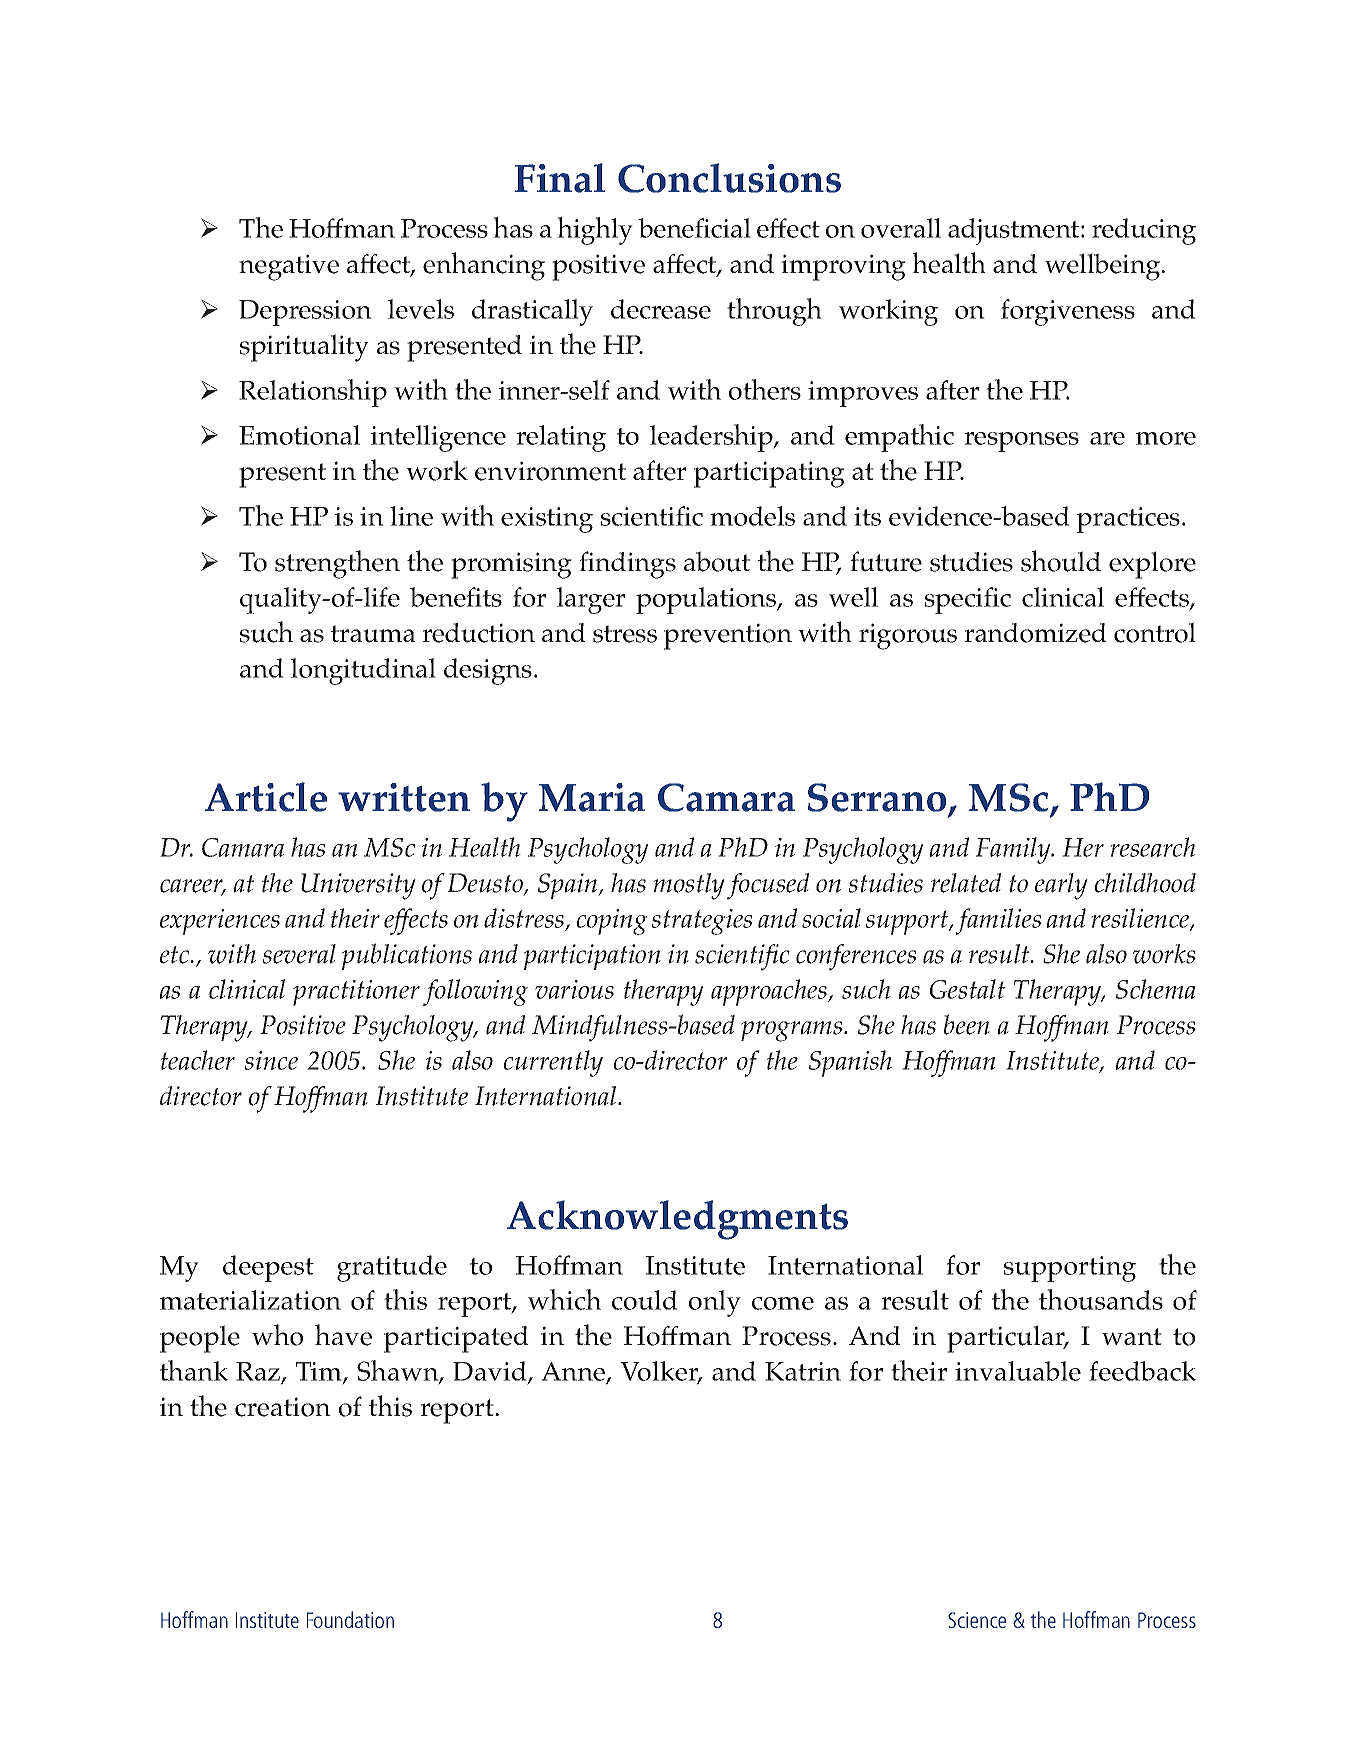 This page has width=1356, height=1755. I want to click on adjustment, so click(1015, 231).
